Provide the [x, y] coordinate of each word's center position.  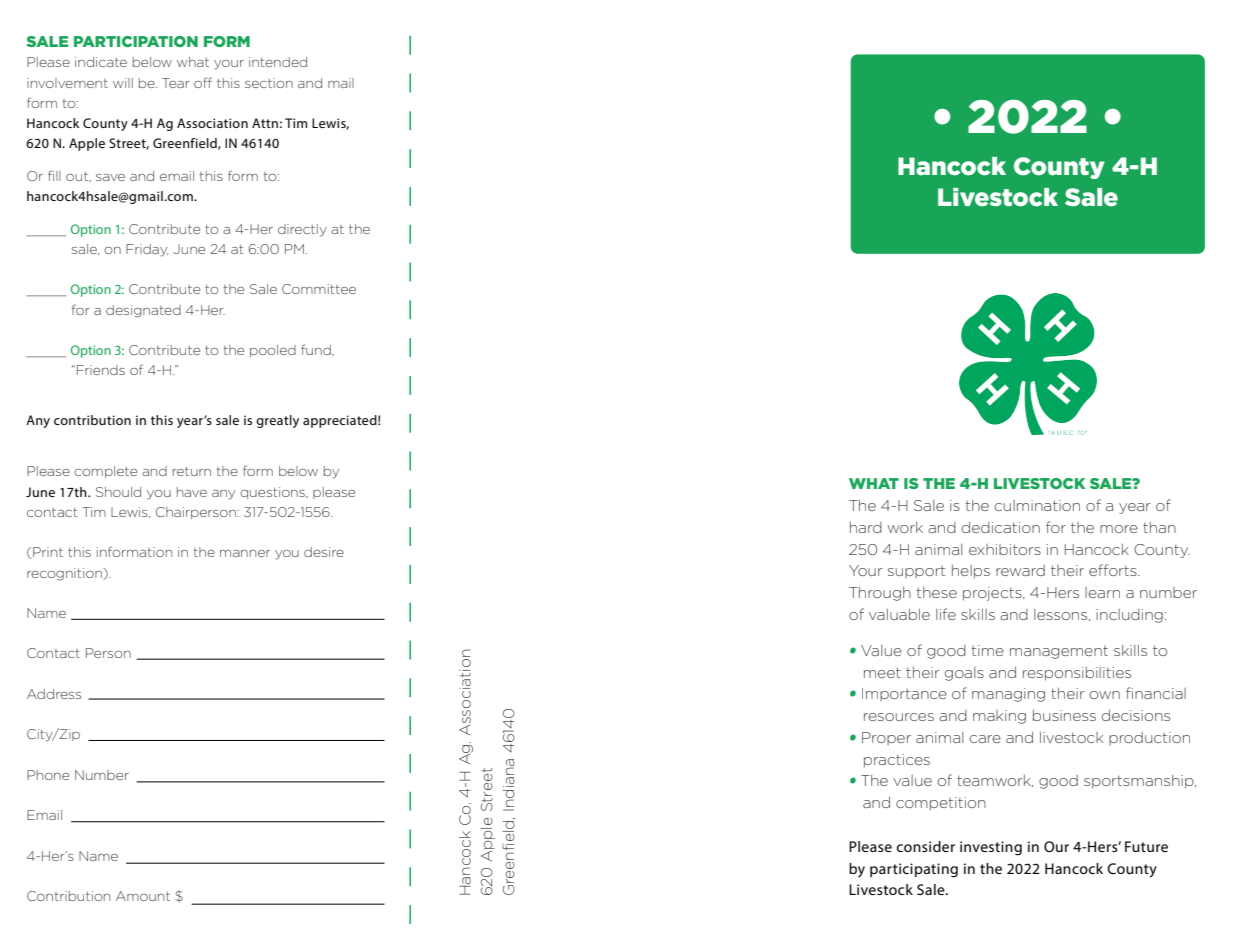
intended [278, 62]
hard [866, 527]
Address [54, 694]
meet [882, 672]
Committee [319, 289]
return [192, 471]
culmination [1037, 505]
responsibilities [1077, 674]
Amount [143, 896]
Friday [147, 250]
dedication [1001, 527]
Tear [175, 83]
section [269, 83]
